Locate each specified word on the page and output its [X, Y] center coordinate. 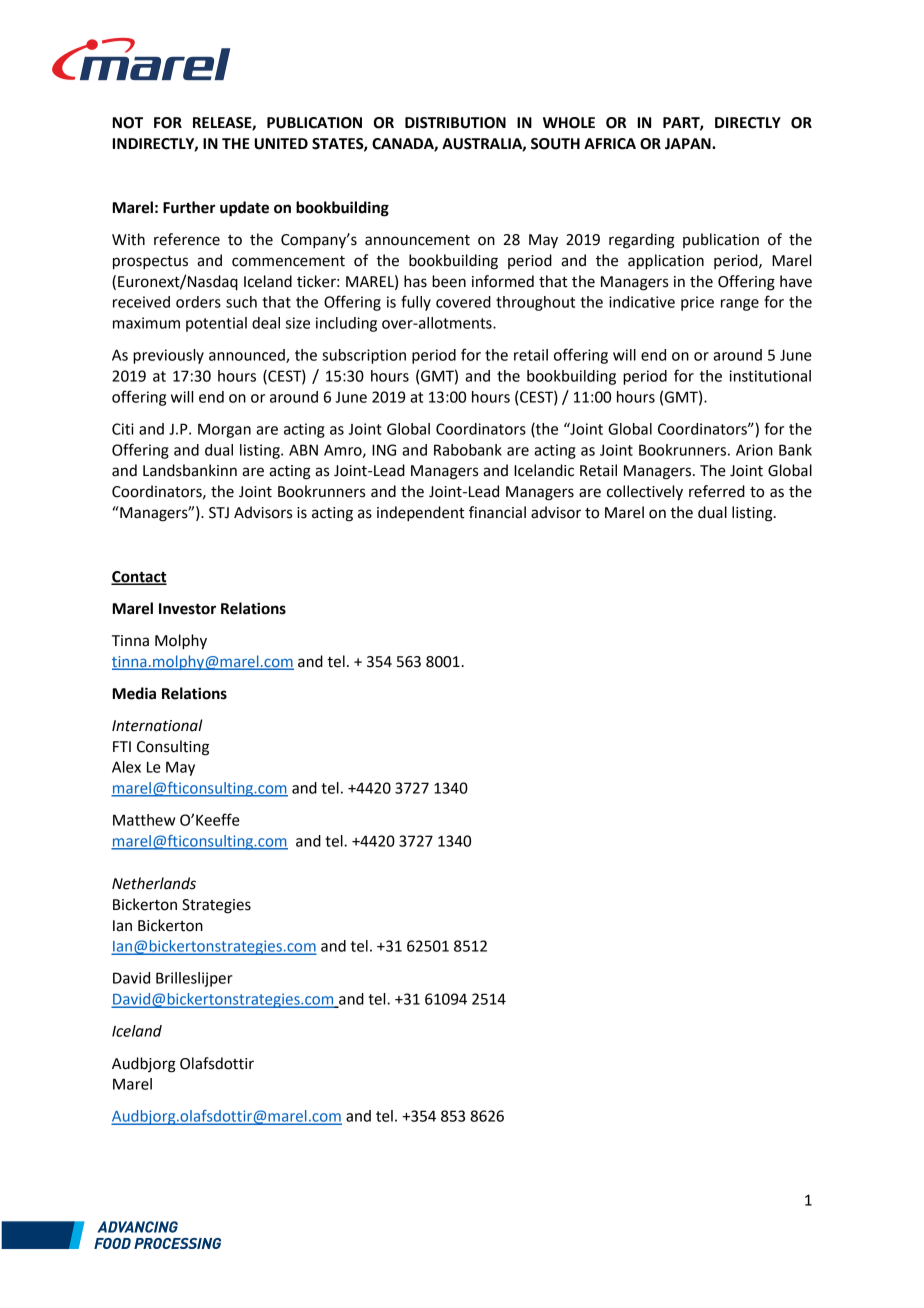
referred [717, 491]
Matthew [144, 820]
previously [168, 356]
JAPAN [689, 144]
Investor [187, 609]
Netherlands [154, 883]
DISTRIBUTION [455, 123]
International [157, 725]
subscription [364, 356]
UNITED [281, 144]
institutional [770, 376]
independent [420, 514]
